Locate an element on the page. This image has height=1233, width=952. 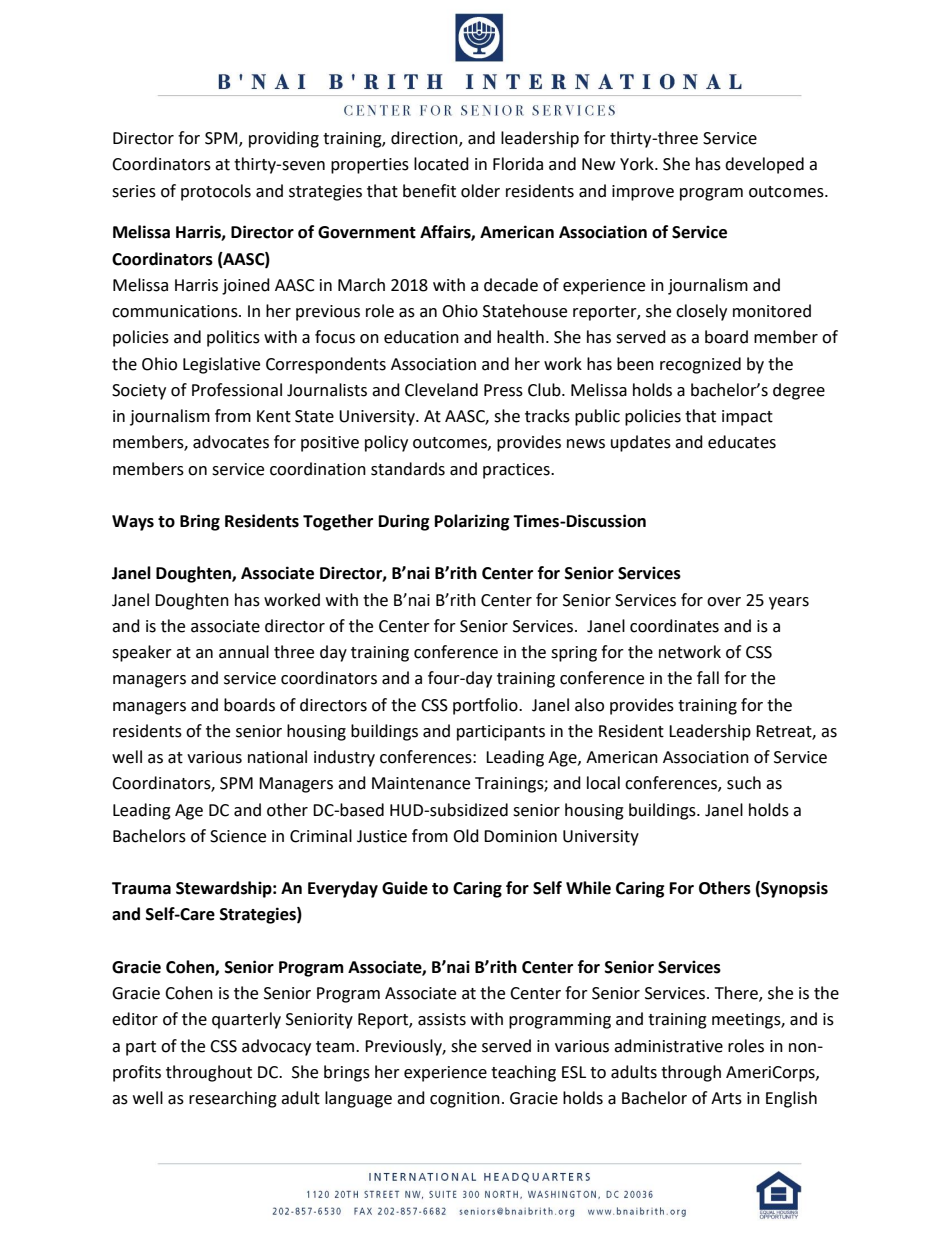
researching is located at coordinates (233, 1099).
